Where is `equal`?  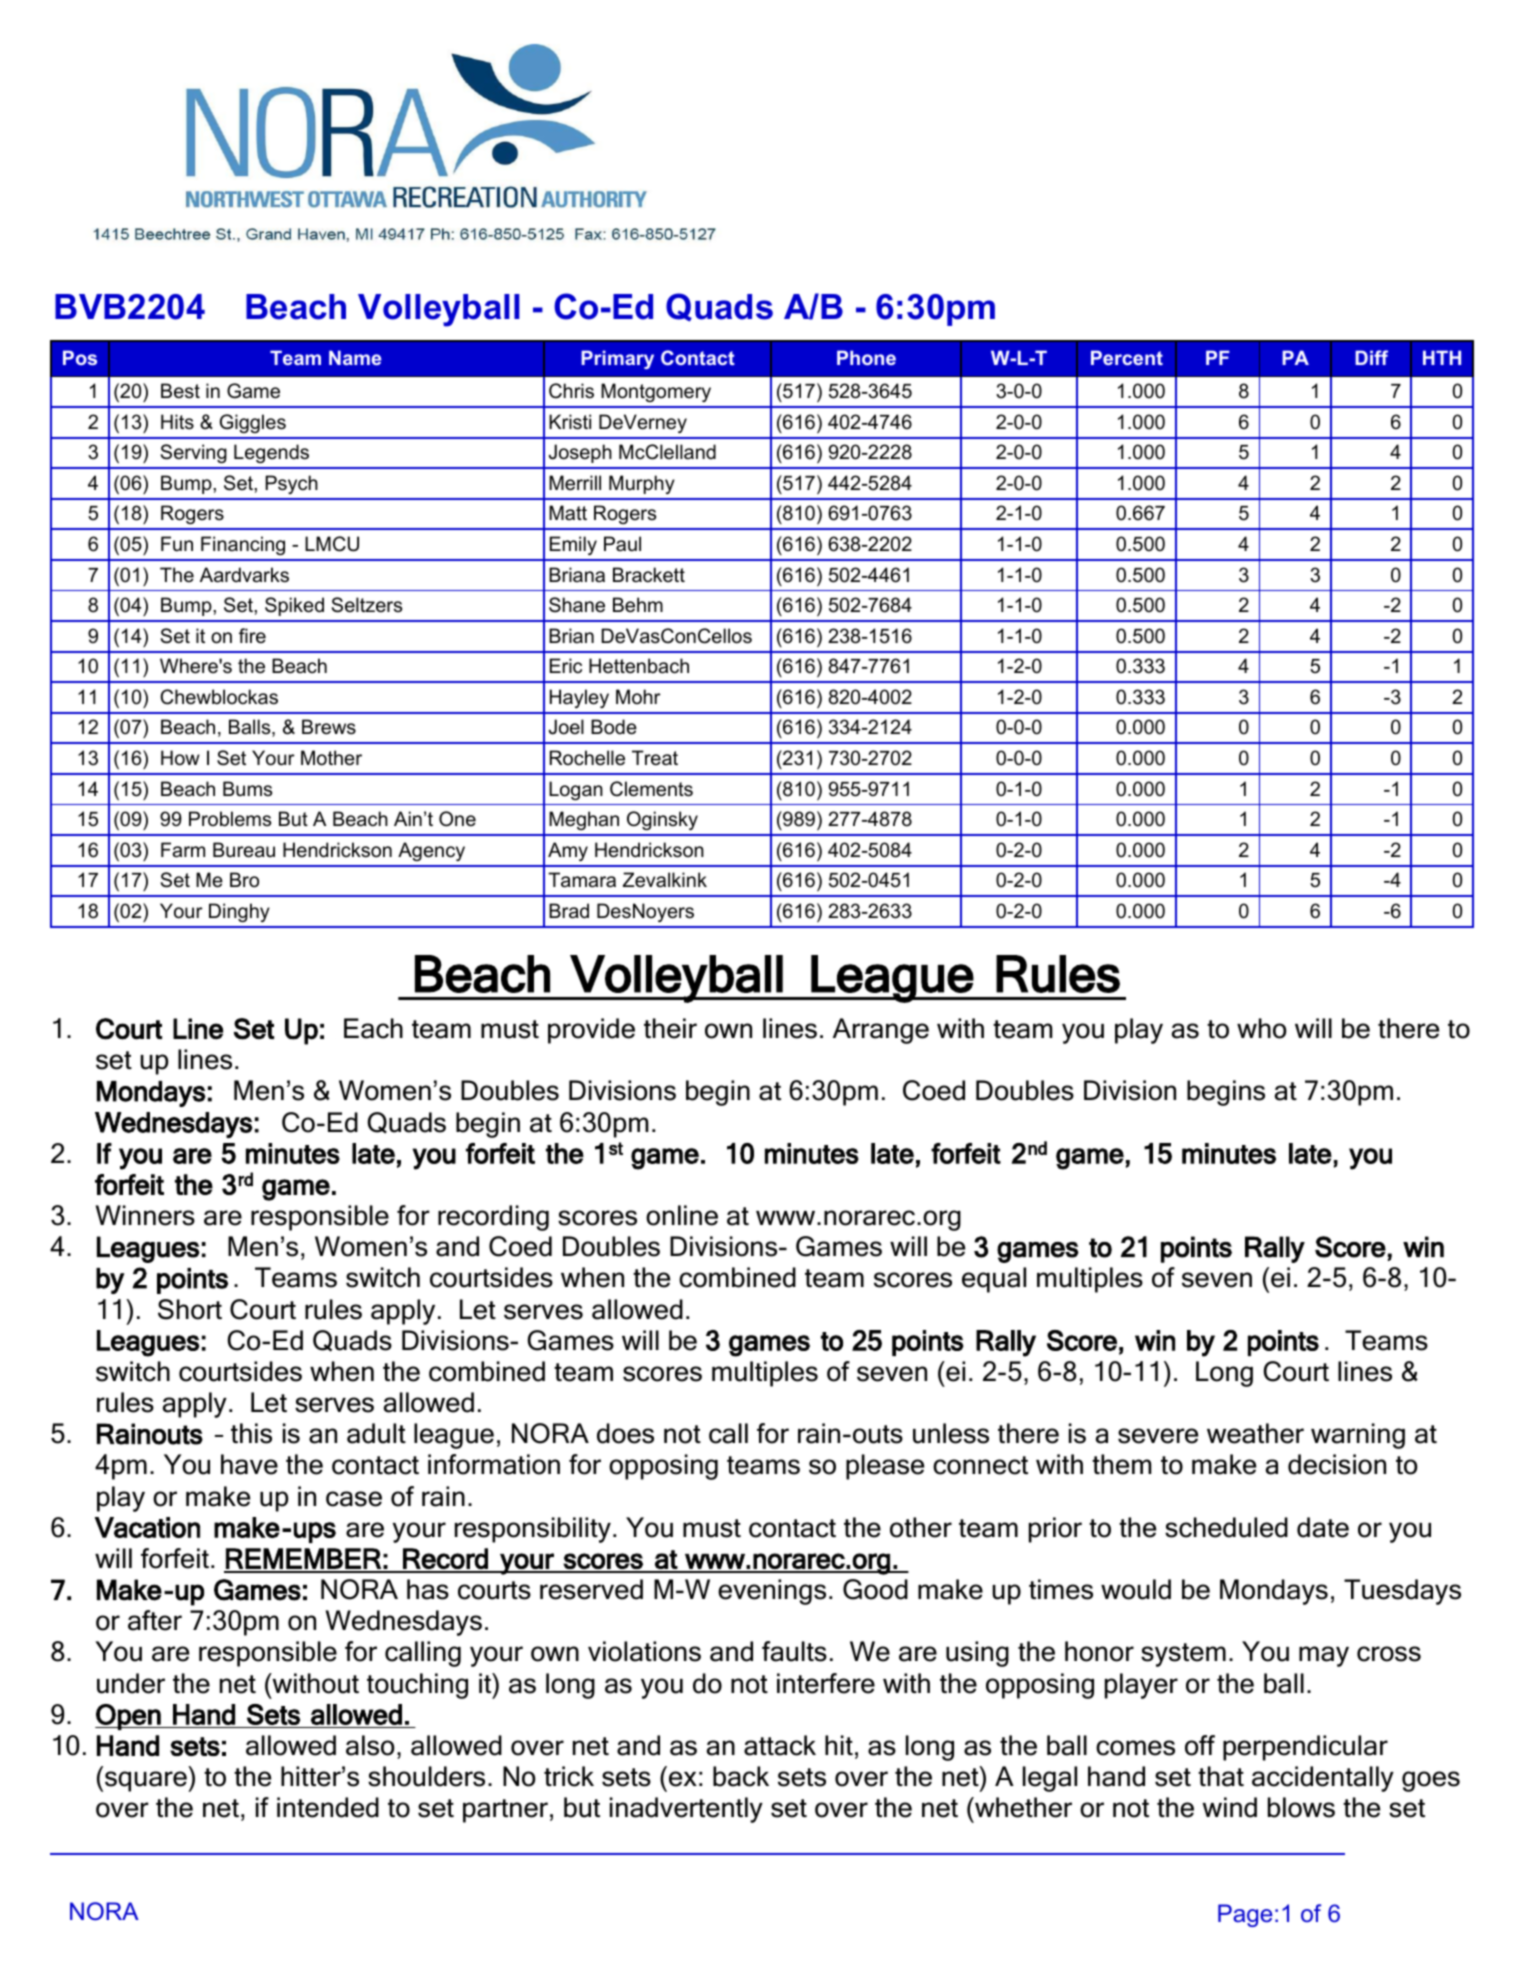 equal is located at coordinates (994, 1280).
